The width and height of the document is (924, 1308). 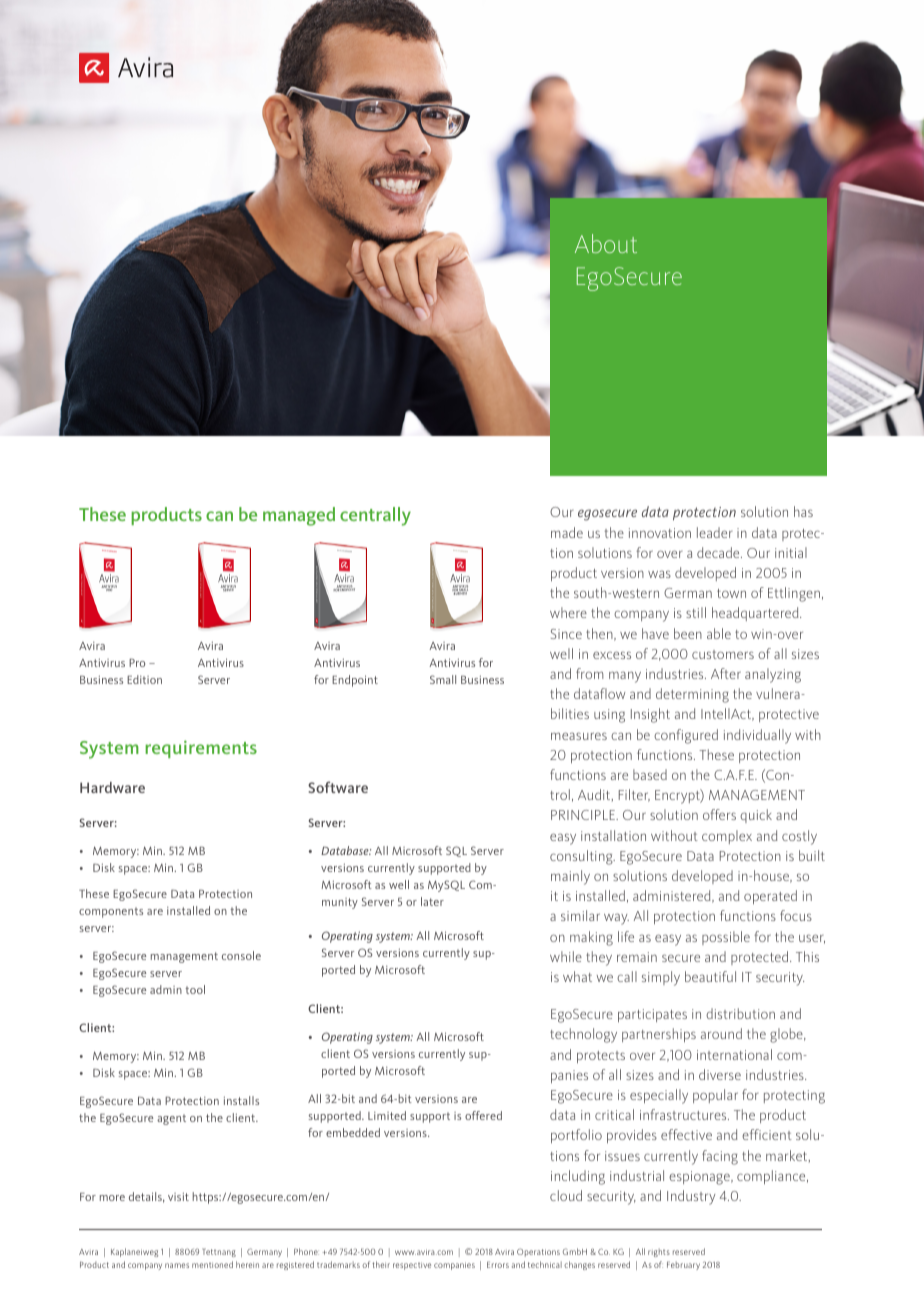 What do you see at coordinates (177, 1265) in the document?
I see `names` at bounding box center [177, 1265].
